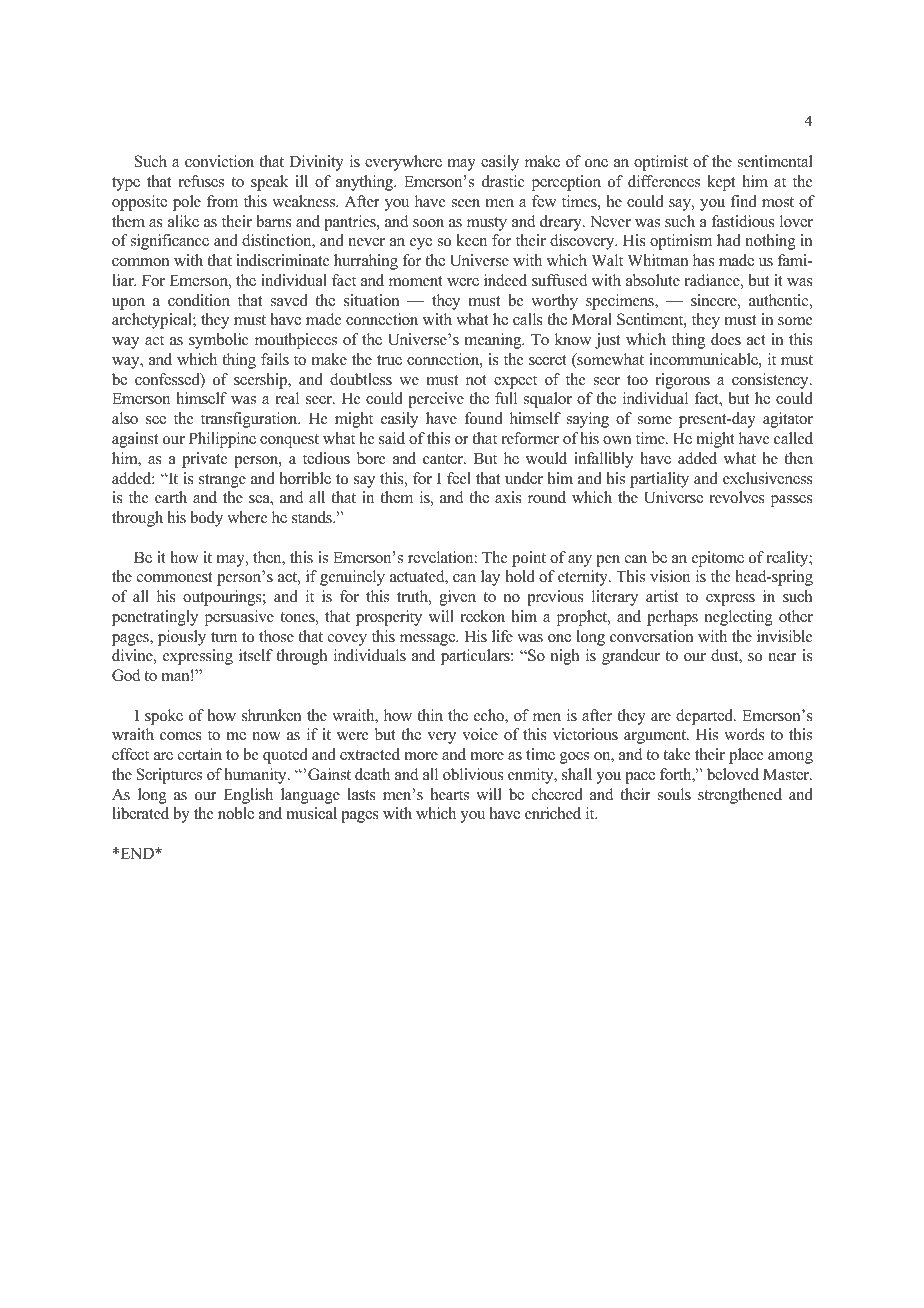  Describe the element at coordinates (503, 181) in the image. I see `drastic` at that location.
